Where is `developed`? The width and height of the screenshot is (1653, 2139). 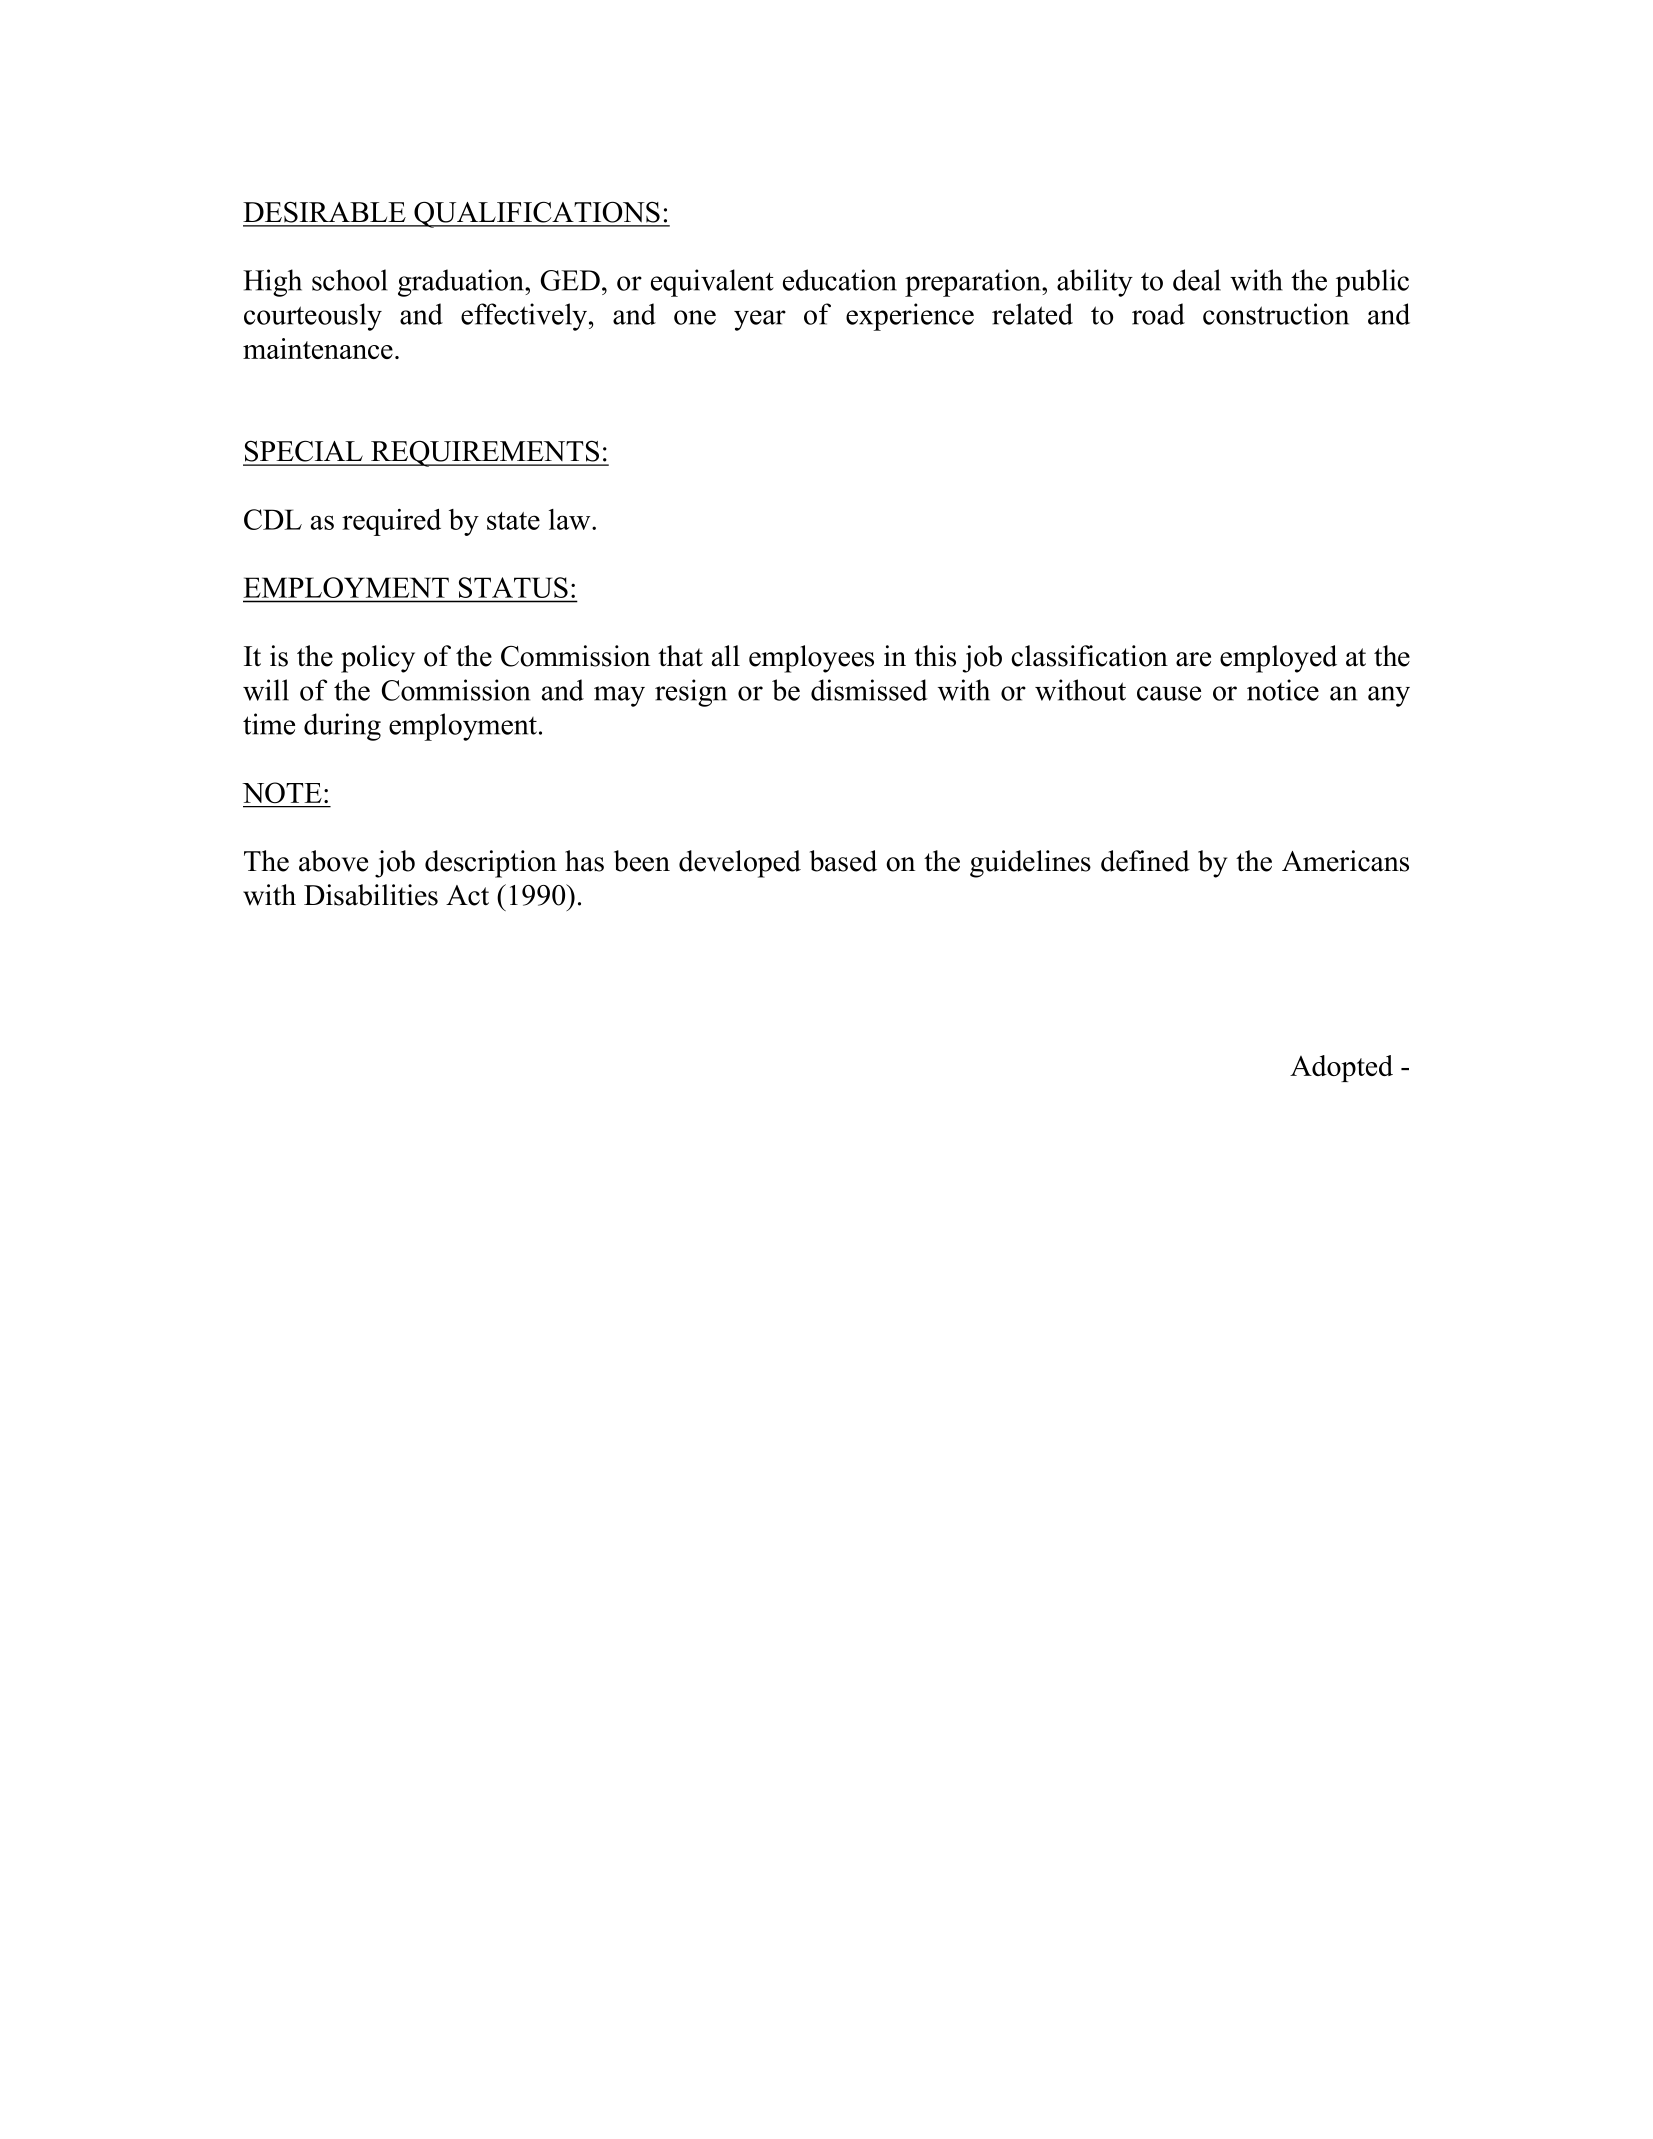 developed is located at coordinates (740, 864).
